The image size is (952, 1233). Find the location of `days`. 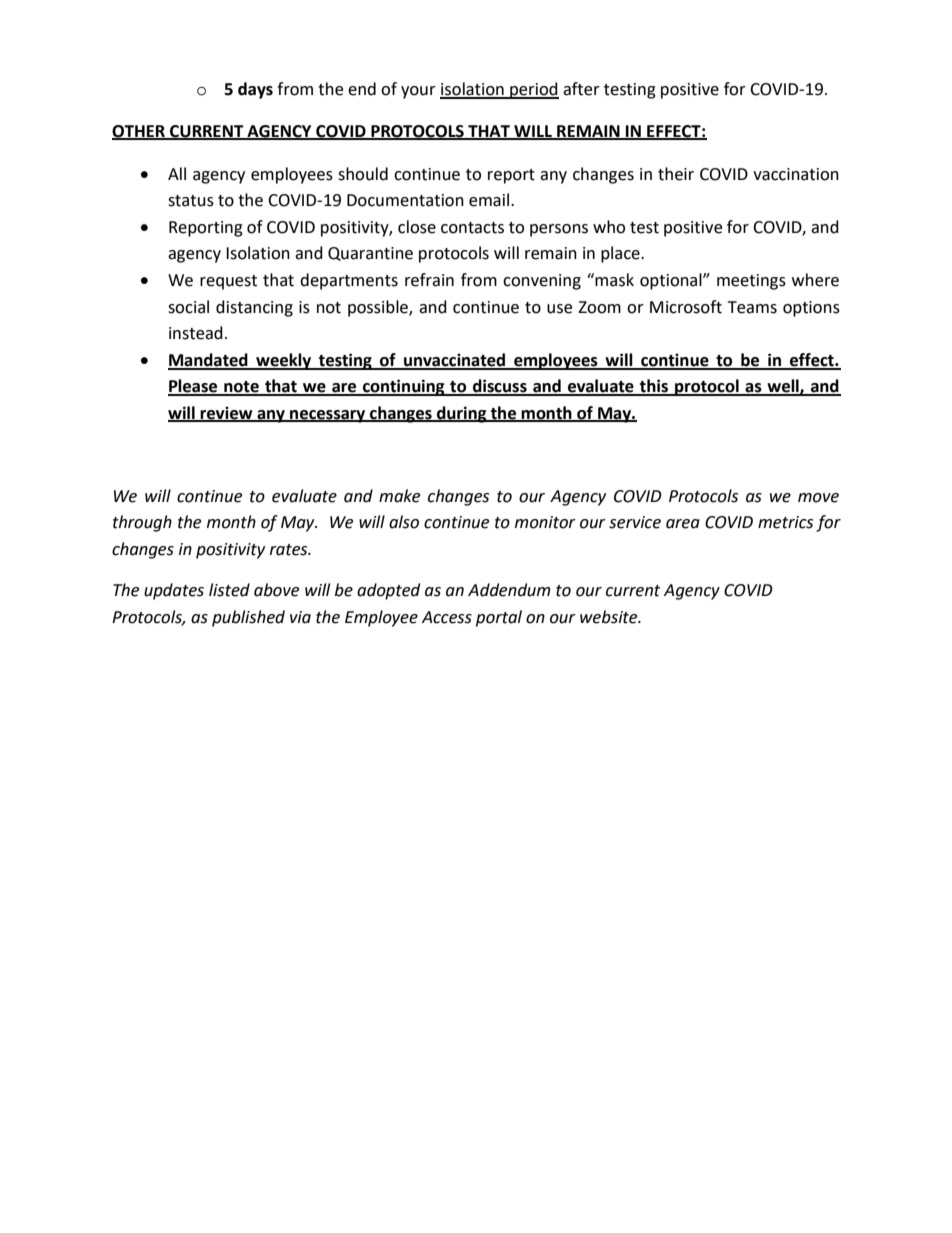

days is located at coordinates (255, 90).
